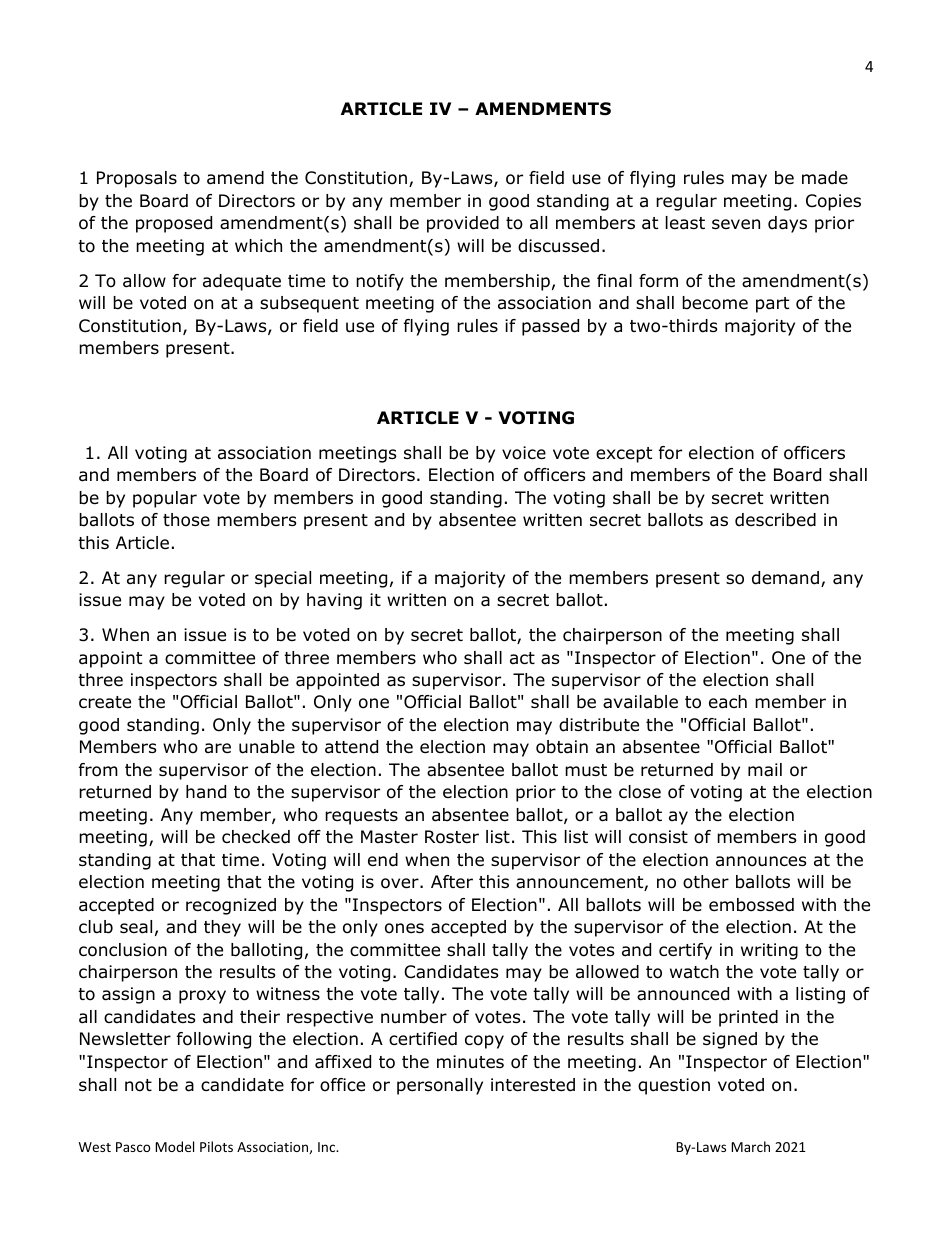  I want to click on personally, so click(440, 1086).
